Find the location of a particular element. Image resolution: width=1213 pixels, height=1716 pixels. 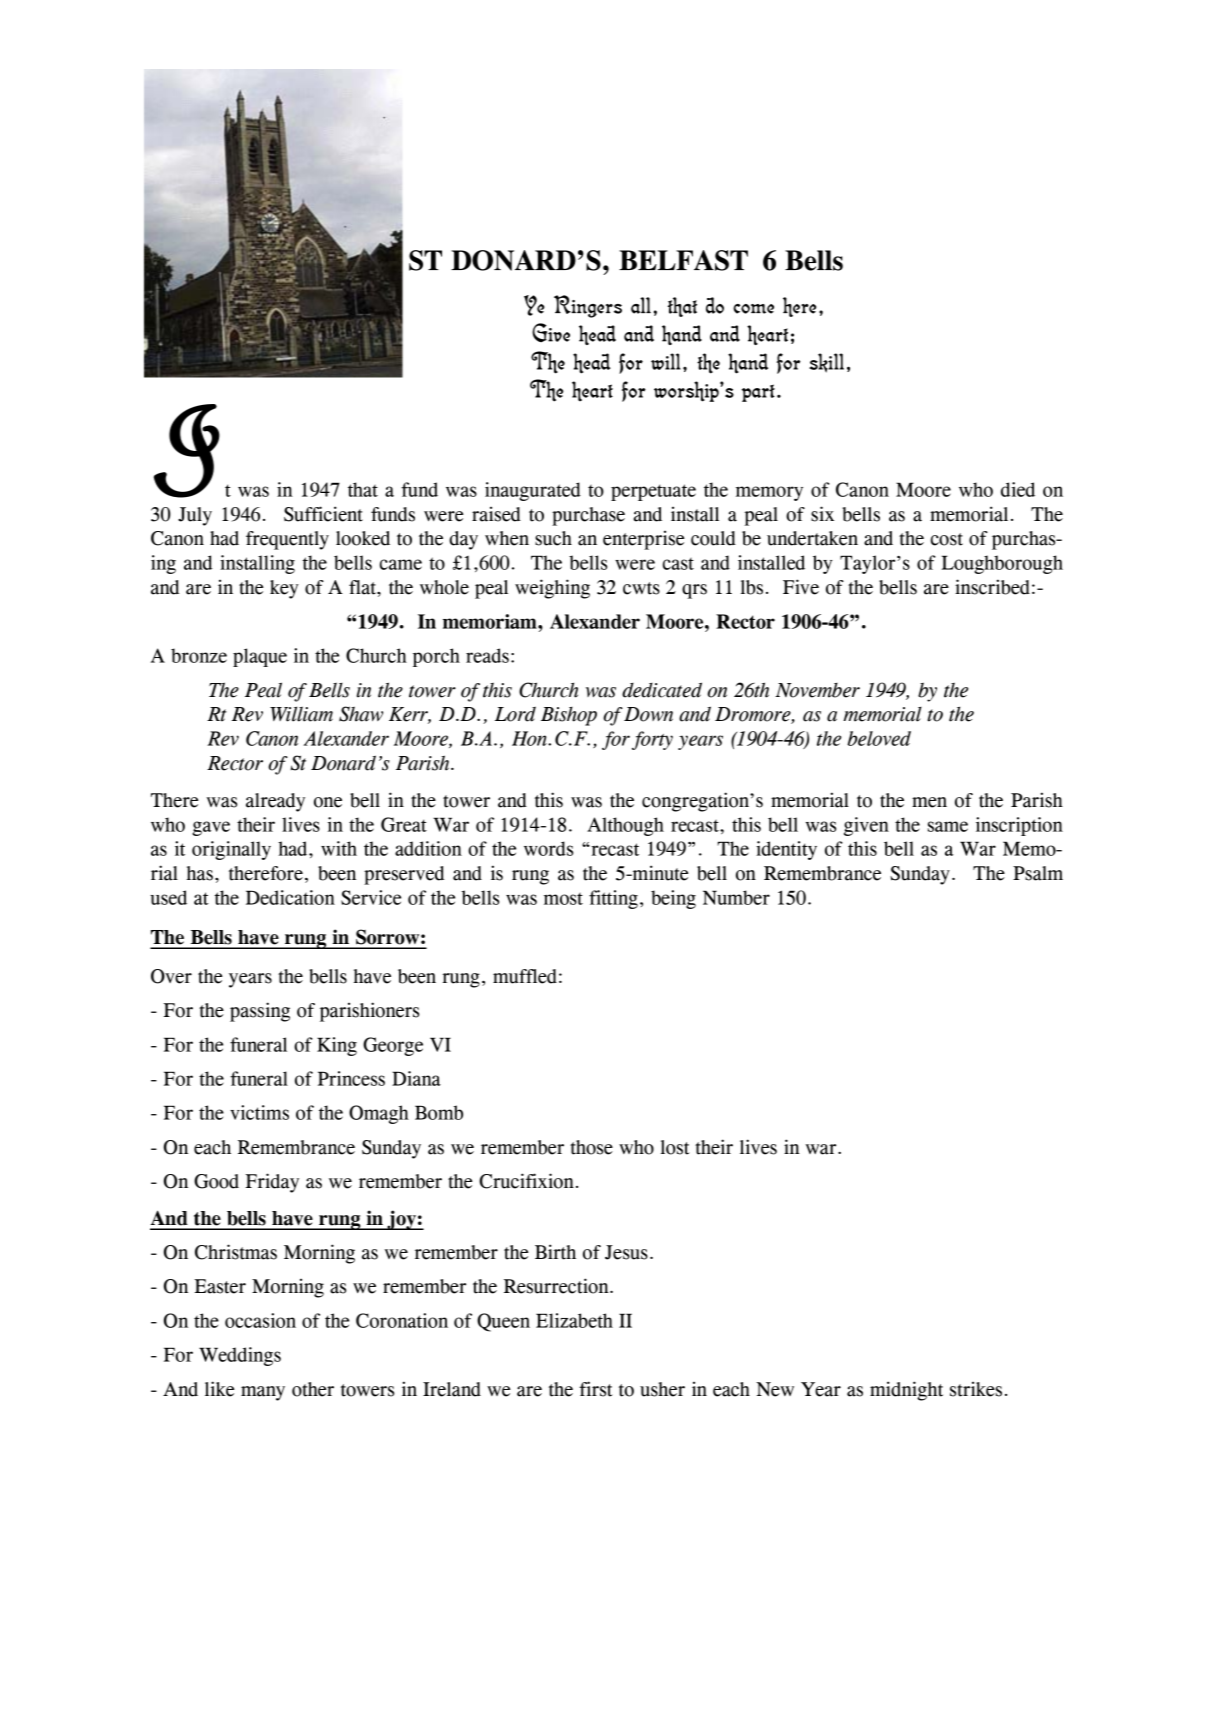

already is located at coordinates (275, 802).
